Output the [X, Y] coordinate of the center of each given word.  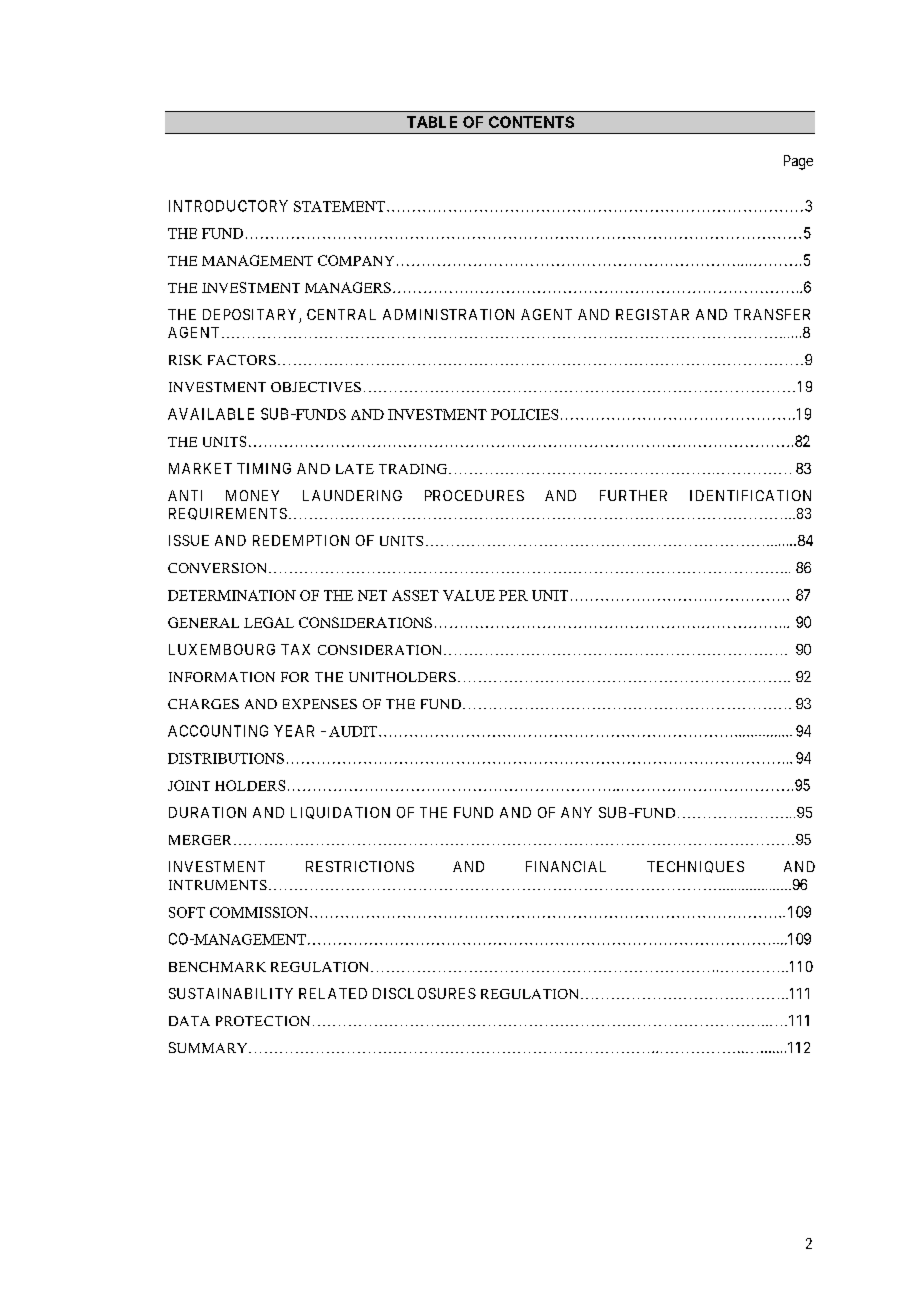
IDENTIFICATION [750, 495]
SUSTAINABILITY [231, 993]
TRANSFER [772, 314]
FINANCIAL [566, 866]
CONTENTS [531, 122]
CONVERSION [219, 568]
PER [513, 595]
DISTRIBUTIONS [226, 758]
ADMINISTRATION [448, 314]
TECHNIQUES [695, 867]
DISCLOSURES [424, 993]
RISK [185, 360]
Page [798, 162]
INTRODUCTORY [228, 206]
